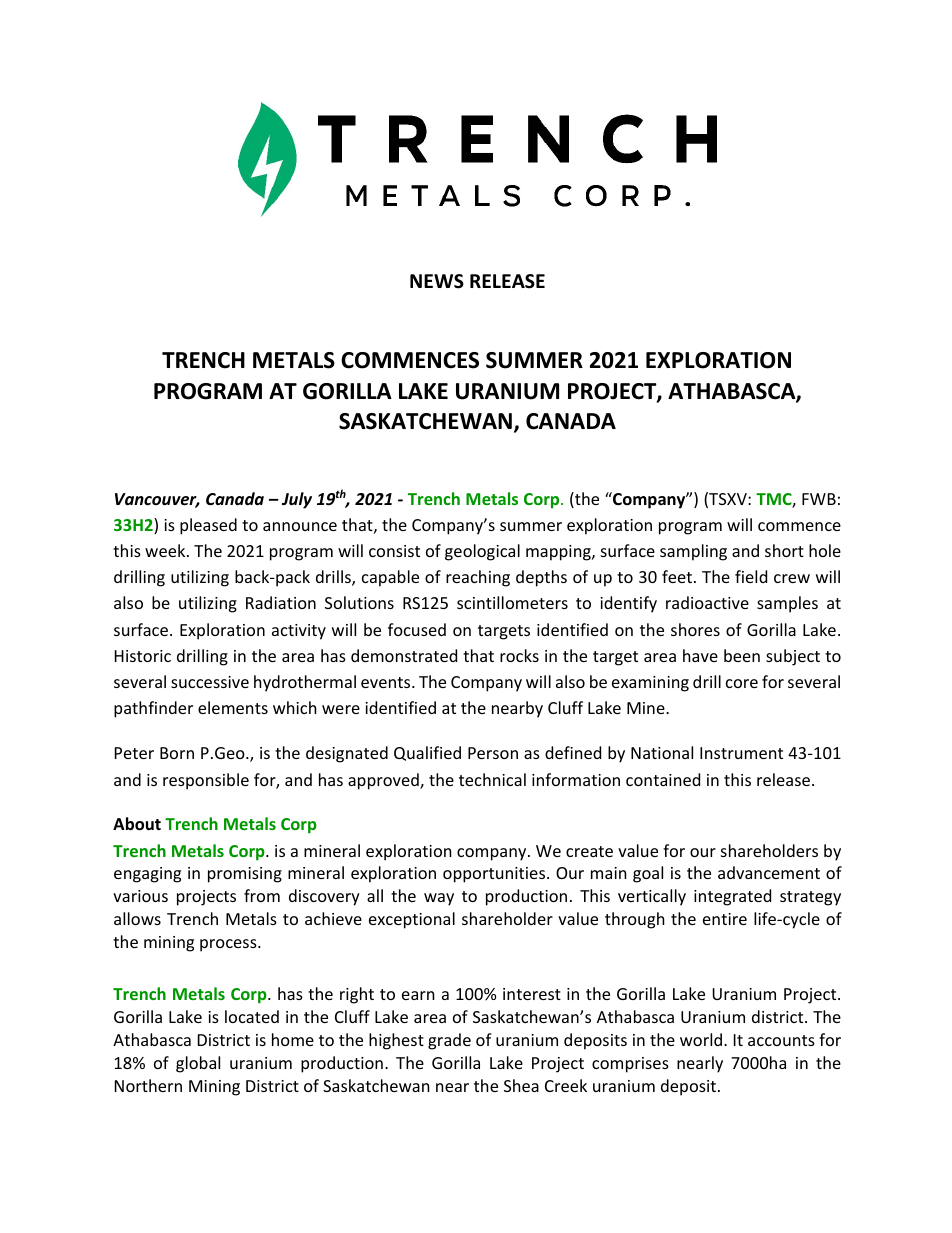 Image resolution: width=952 pixels, height=1233 pixels. What do you see at coordinates (449, 1041) in the image?
I see `grade` at bounding box center [449, 1041].
